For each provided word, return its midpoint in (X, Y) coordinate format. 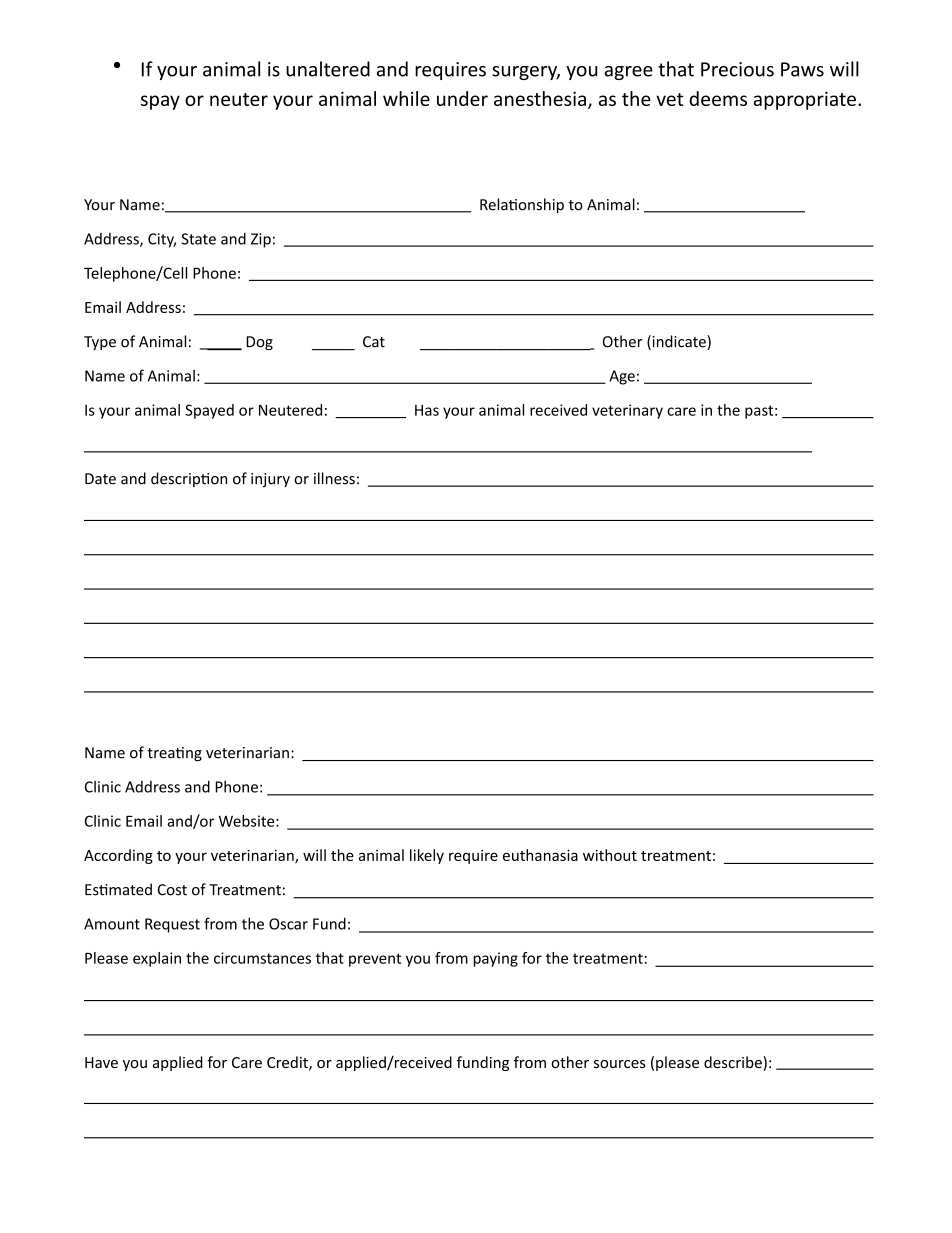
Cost (172, 890)
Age (622, 377)
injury (270, 480)
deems (718, 98)
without (610, 855)
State (199, 239)
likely (427, 856)
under (462, 98)
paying (495, 959)
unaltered (328, 69)
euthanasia (540, 855)
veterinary (627, 411)
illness (334, 478)
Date (100, 479)
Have (101, 1062)
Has (427, 410)
